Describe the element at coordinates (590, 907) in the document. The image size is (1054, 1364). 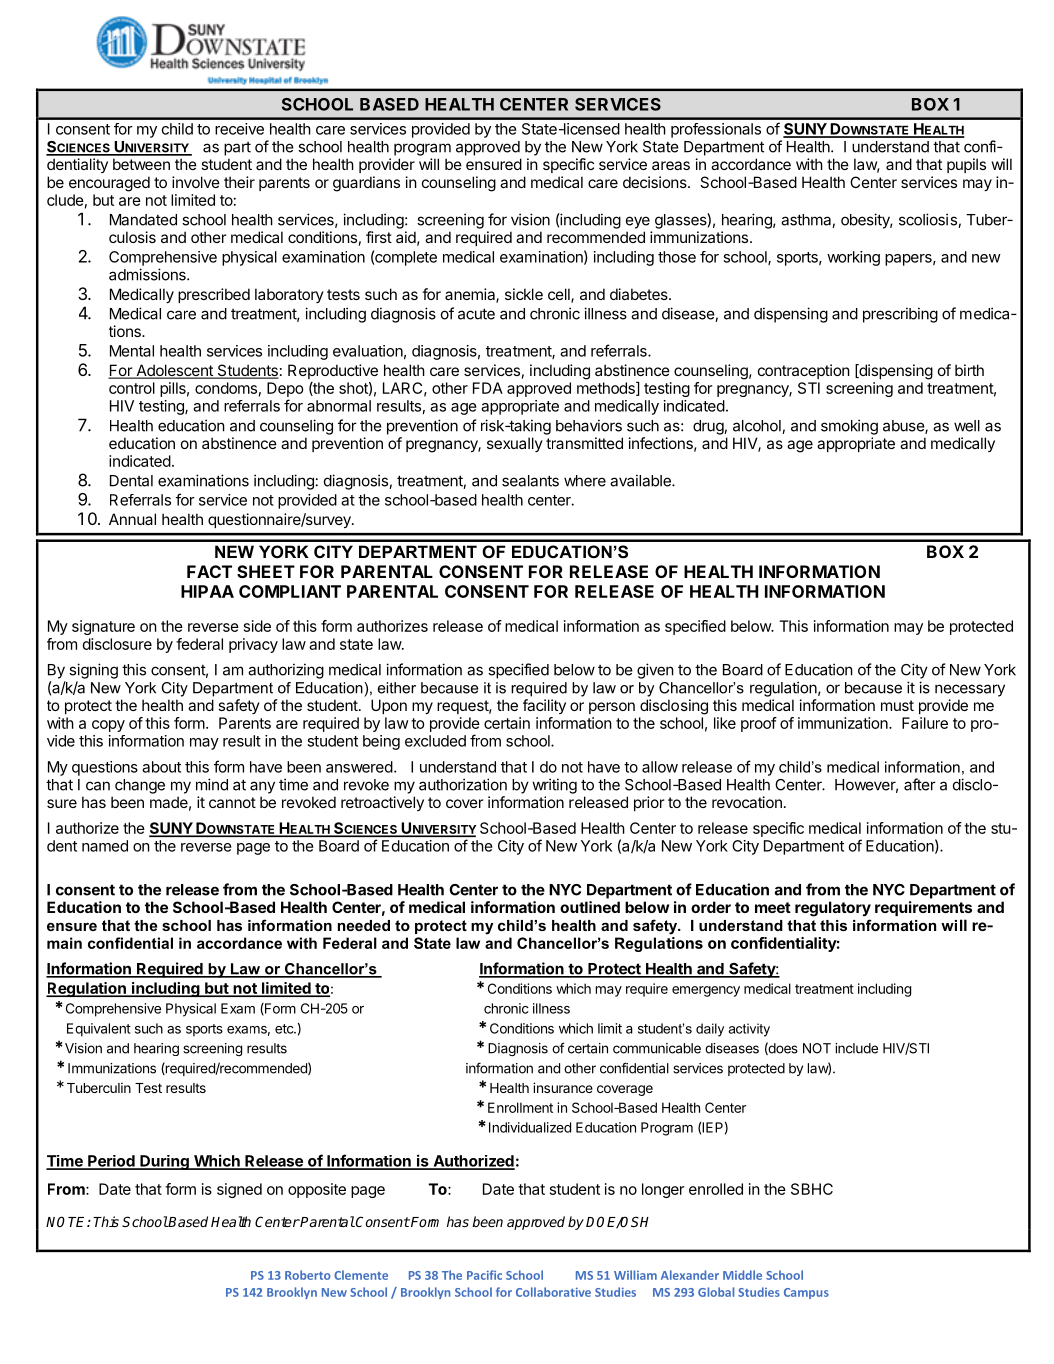
I see `outlined` at that location.
